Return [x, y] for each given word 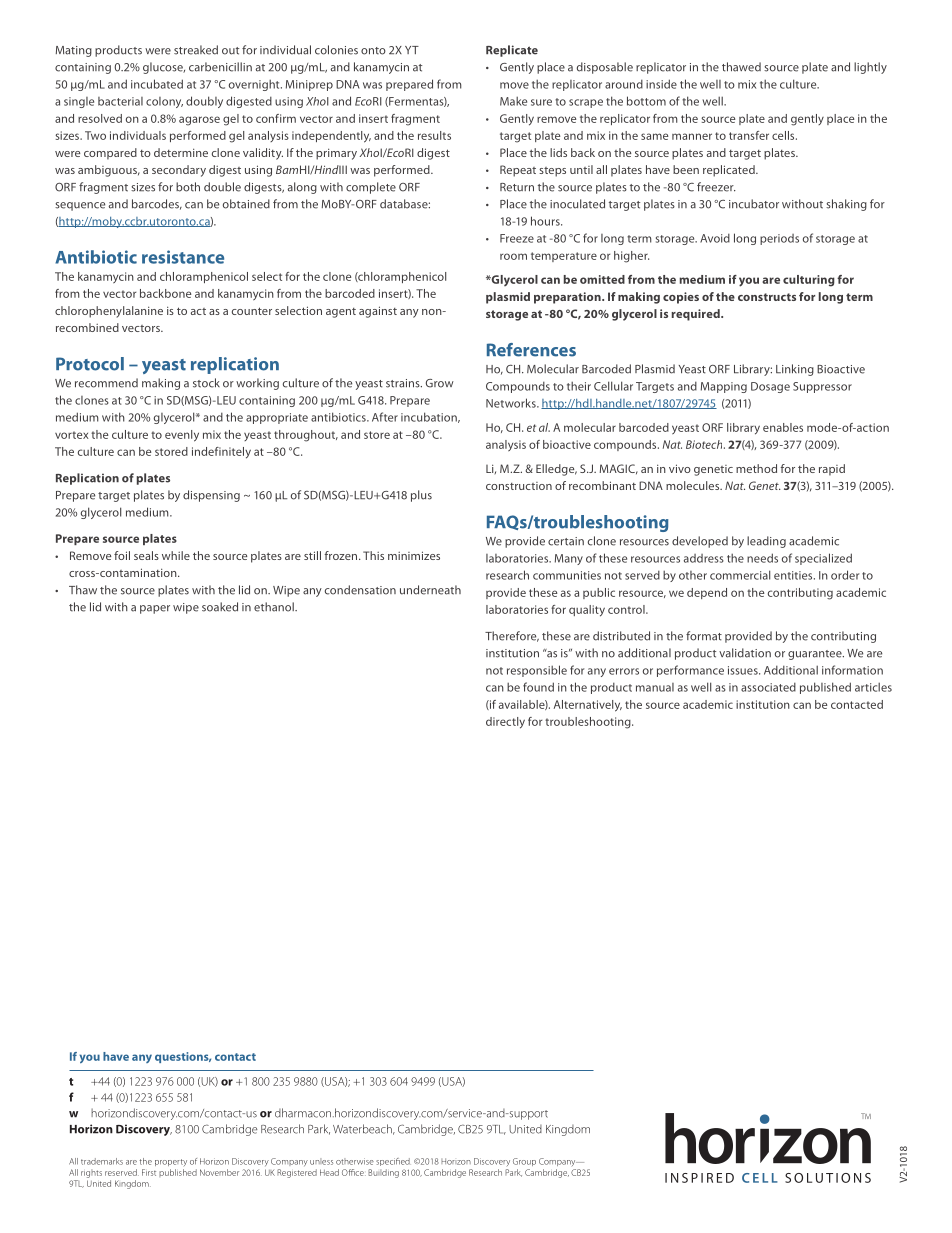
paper [155, 609]
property [171, 1162]
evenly [182, 436]
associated [768, 687]
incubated [157, 84]
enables [783, 427]
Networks [512, 403]
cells [784, 135]
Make [513, 101]
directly [505, 723]
